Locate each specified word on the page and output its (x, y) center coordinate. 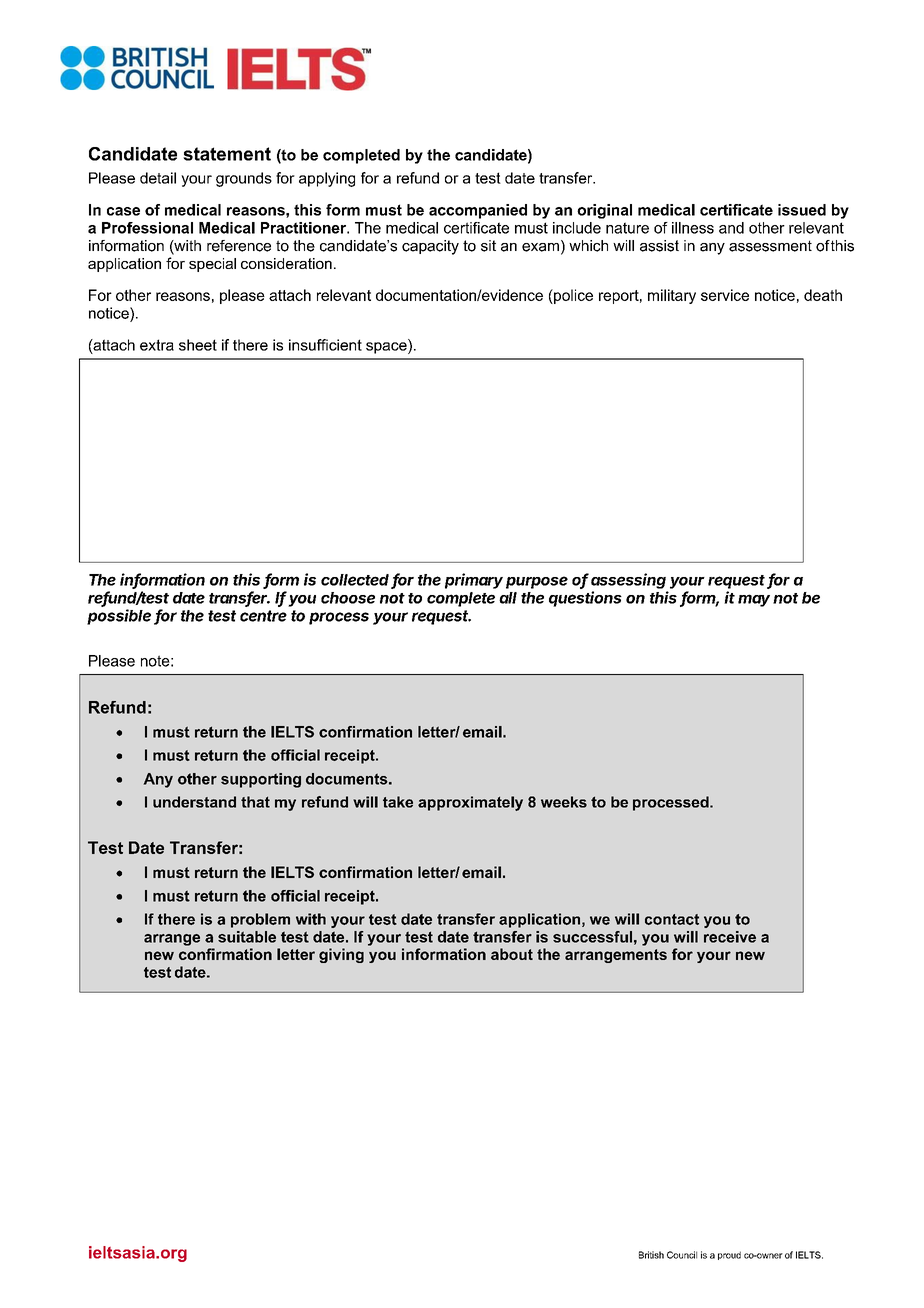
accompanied (478, 211)
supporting (261, 780)
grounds (244, 179)
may (754, 600)
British (651, 1255)
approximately (470, 803)
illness (693, 228)
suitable (247, 937)
